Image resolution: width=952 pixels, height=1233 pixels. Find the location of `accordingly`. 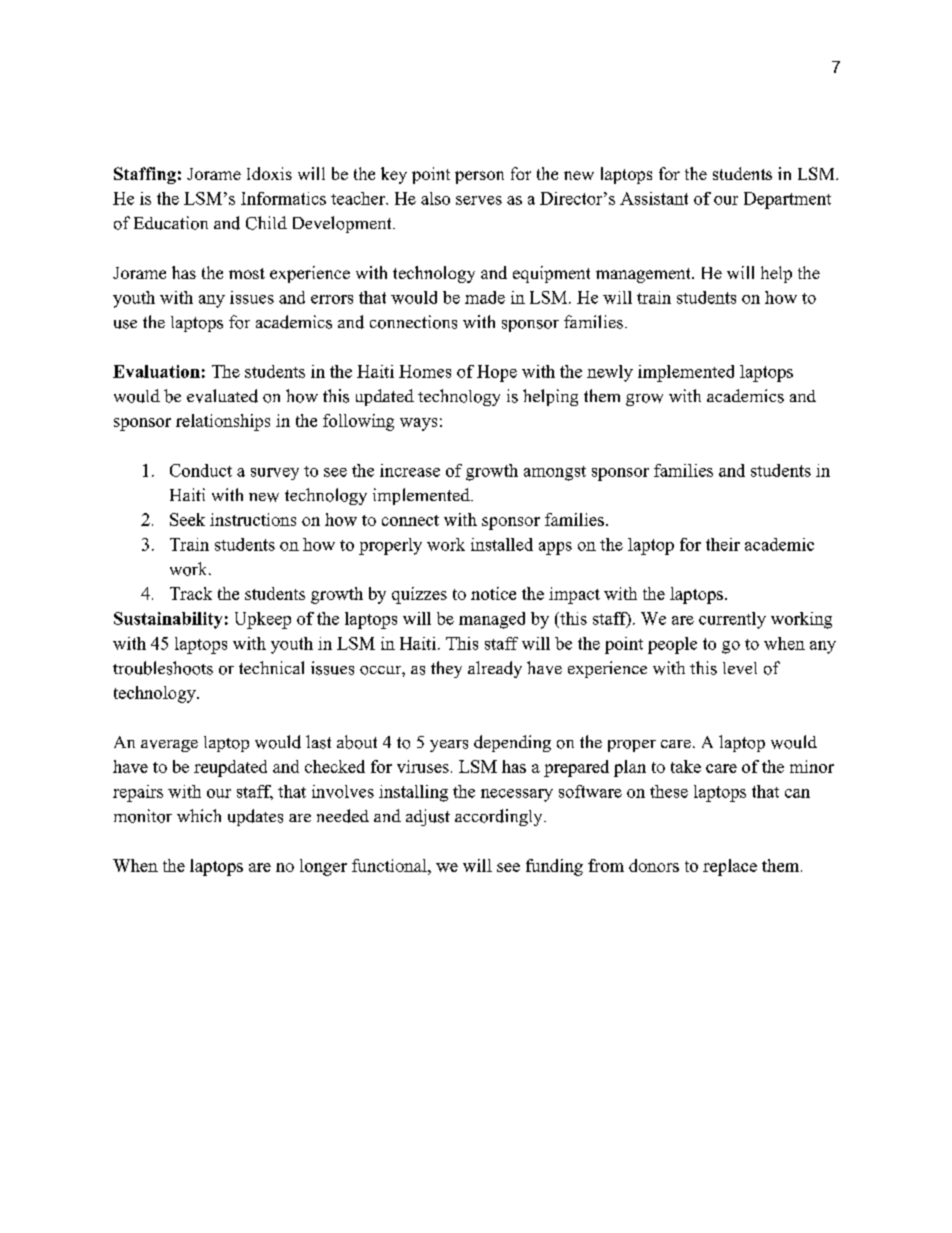

accordingly is located at coordinates (500, 817).
